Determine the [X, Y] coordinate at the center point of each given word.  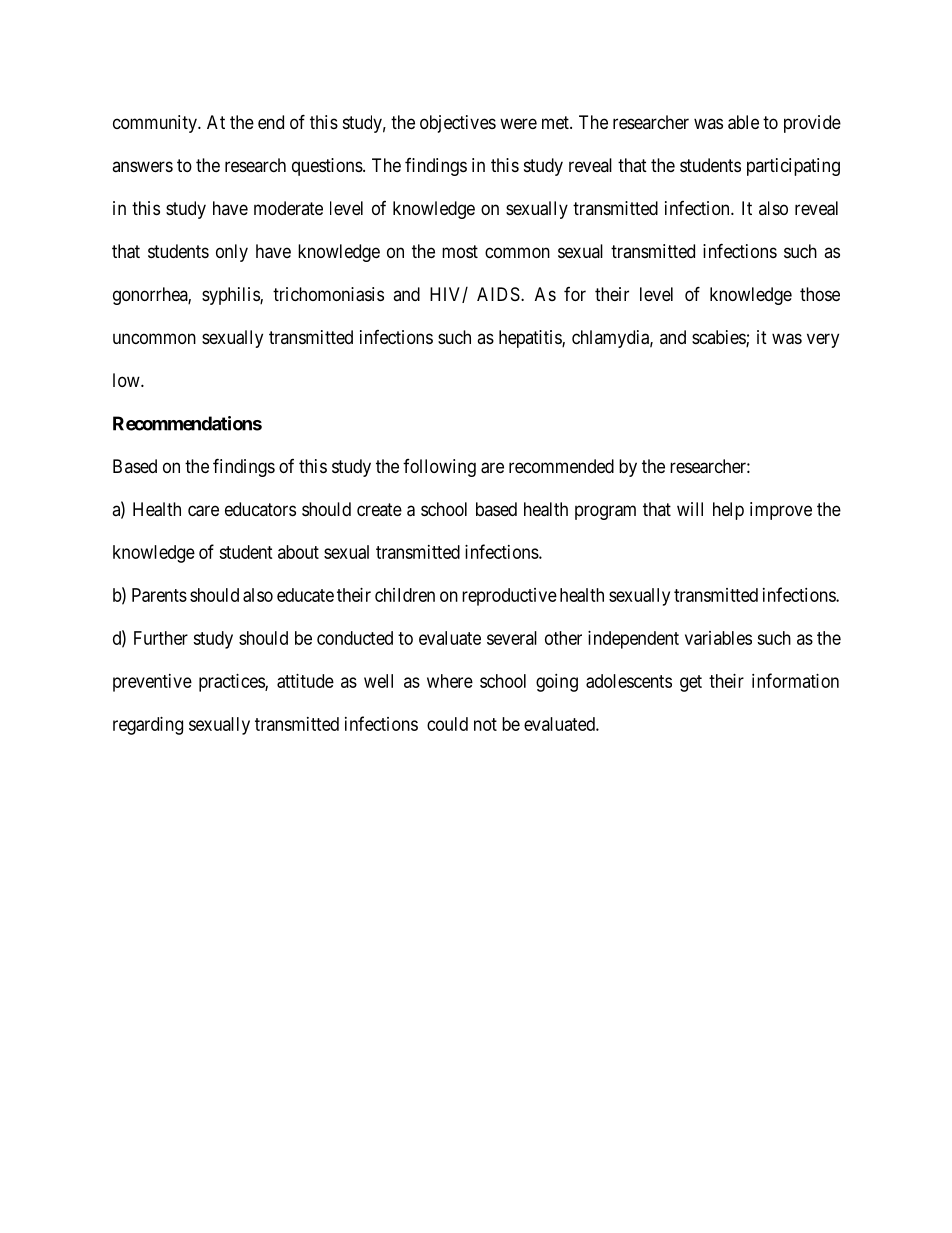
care [203, 511]
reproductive [509, 597]
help [728, 511]
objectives [458, 124]
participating [793, 167]
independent [633, 640]
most [460, 251]
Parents [159, 595]
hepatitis [531, 339]
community [156, 124]
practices [232, 683]
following [439, 468]
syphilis [231, 296]
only [232, 253]
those [820, 294]
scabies [719, 338]
